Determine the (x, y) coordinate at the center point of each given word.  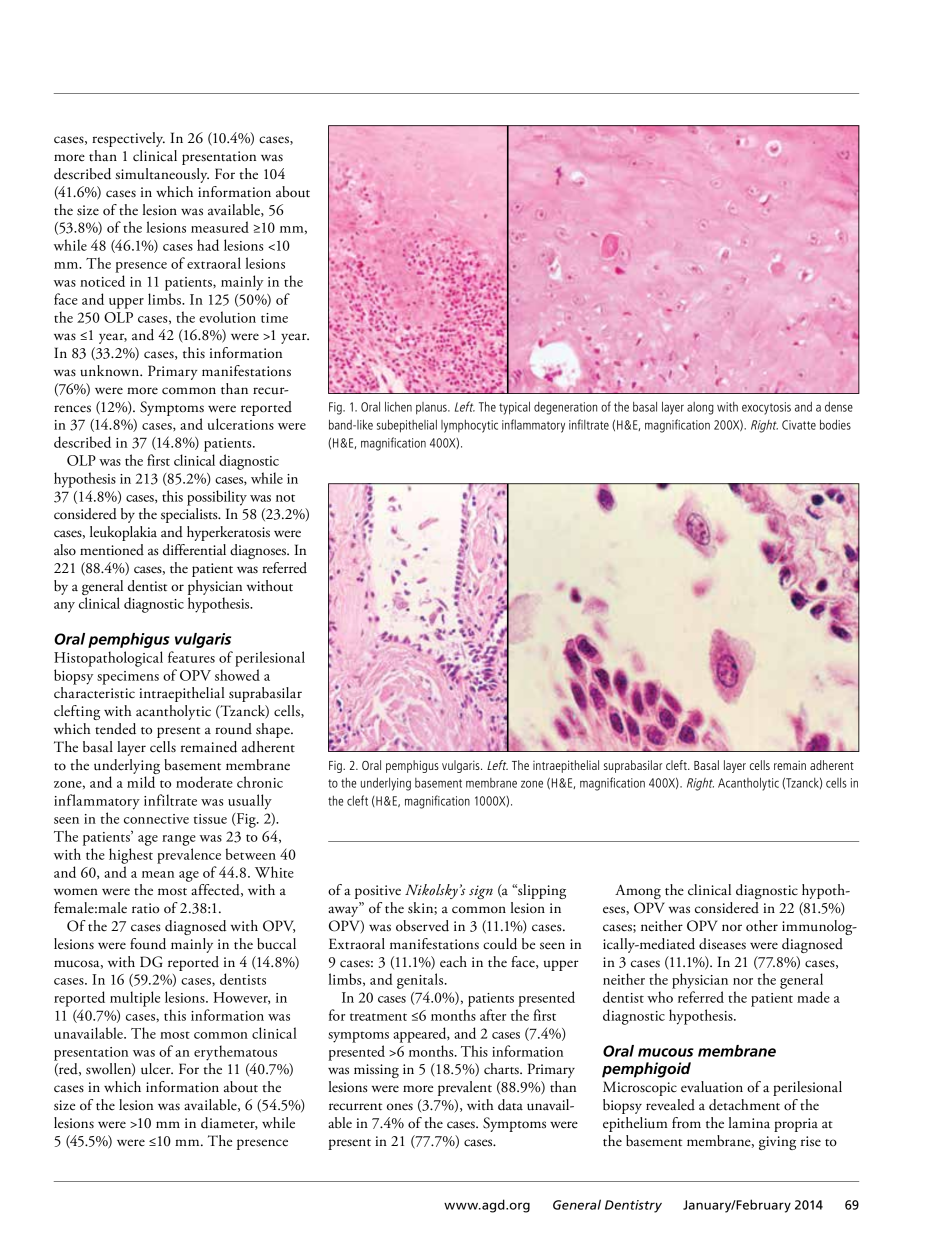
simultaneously (162, 175)
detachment (744, 1105)
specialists (190, 515)
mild (141, 782)
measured (220, 227)
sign (481, 892)
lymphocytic (469, 426)
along (700, 408)
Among (638, 891)
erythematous (235, 1053)
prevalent (465, 1088)
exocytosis (766, 408)
